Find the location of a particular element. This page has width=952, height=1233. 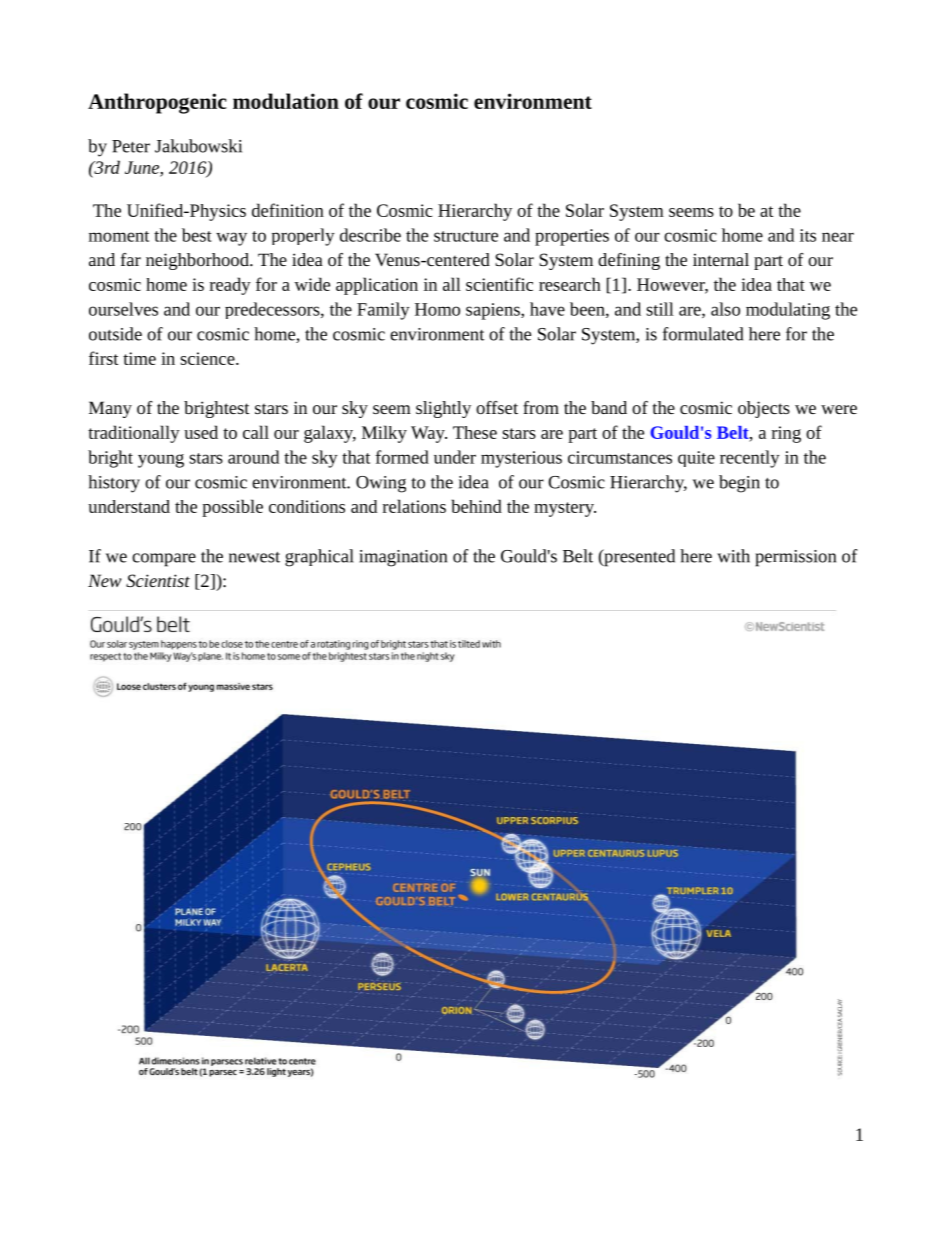

neighborhood is located at coordinates (198, 261).
